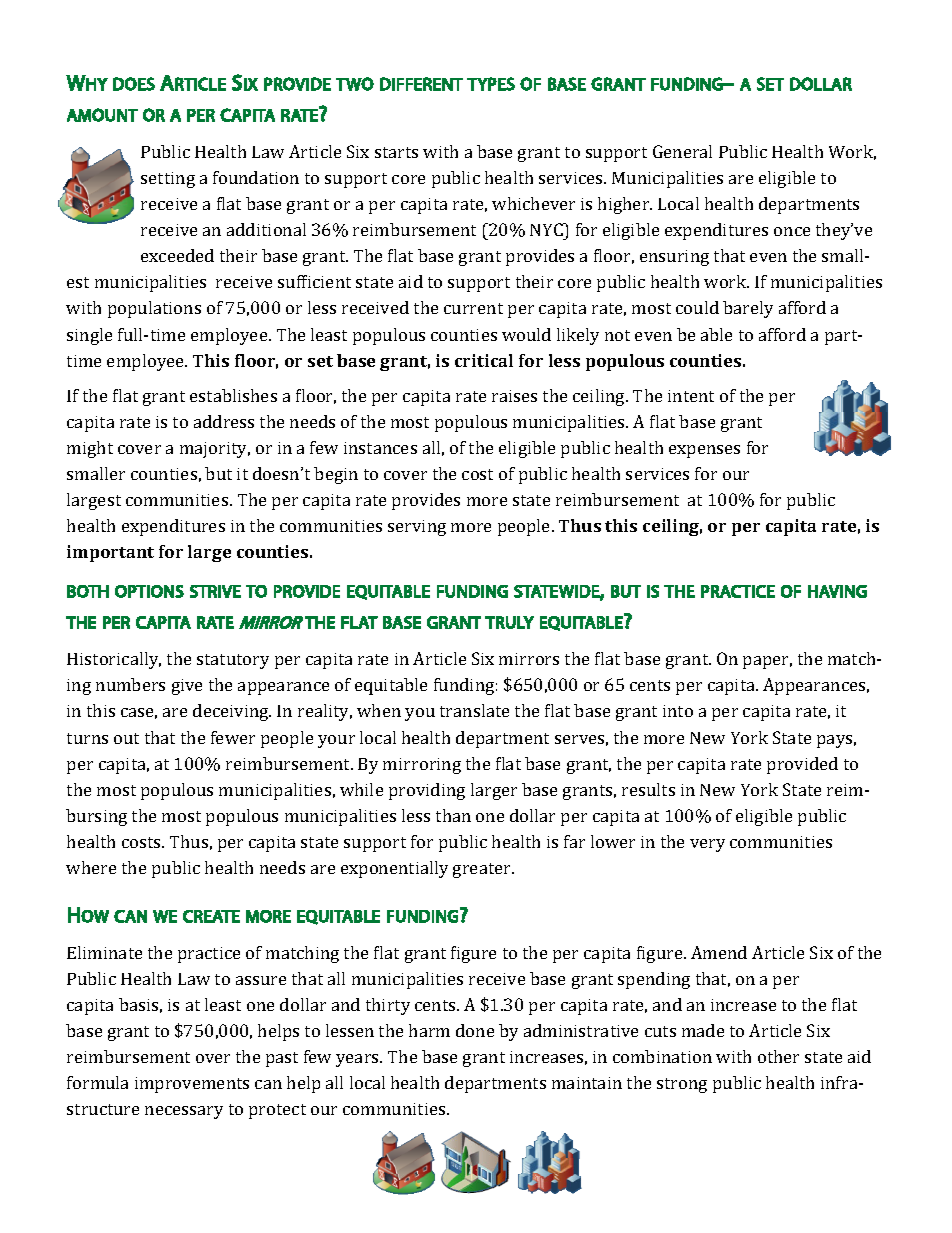 The width and height of the document is (952, 1233). What do you see at coordinates (475, 1030) in the document?
I see `done` at bounding box center [475, 1030].
